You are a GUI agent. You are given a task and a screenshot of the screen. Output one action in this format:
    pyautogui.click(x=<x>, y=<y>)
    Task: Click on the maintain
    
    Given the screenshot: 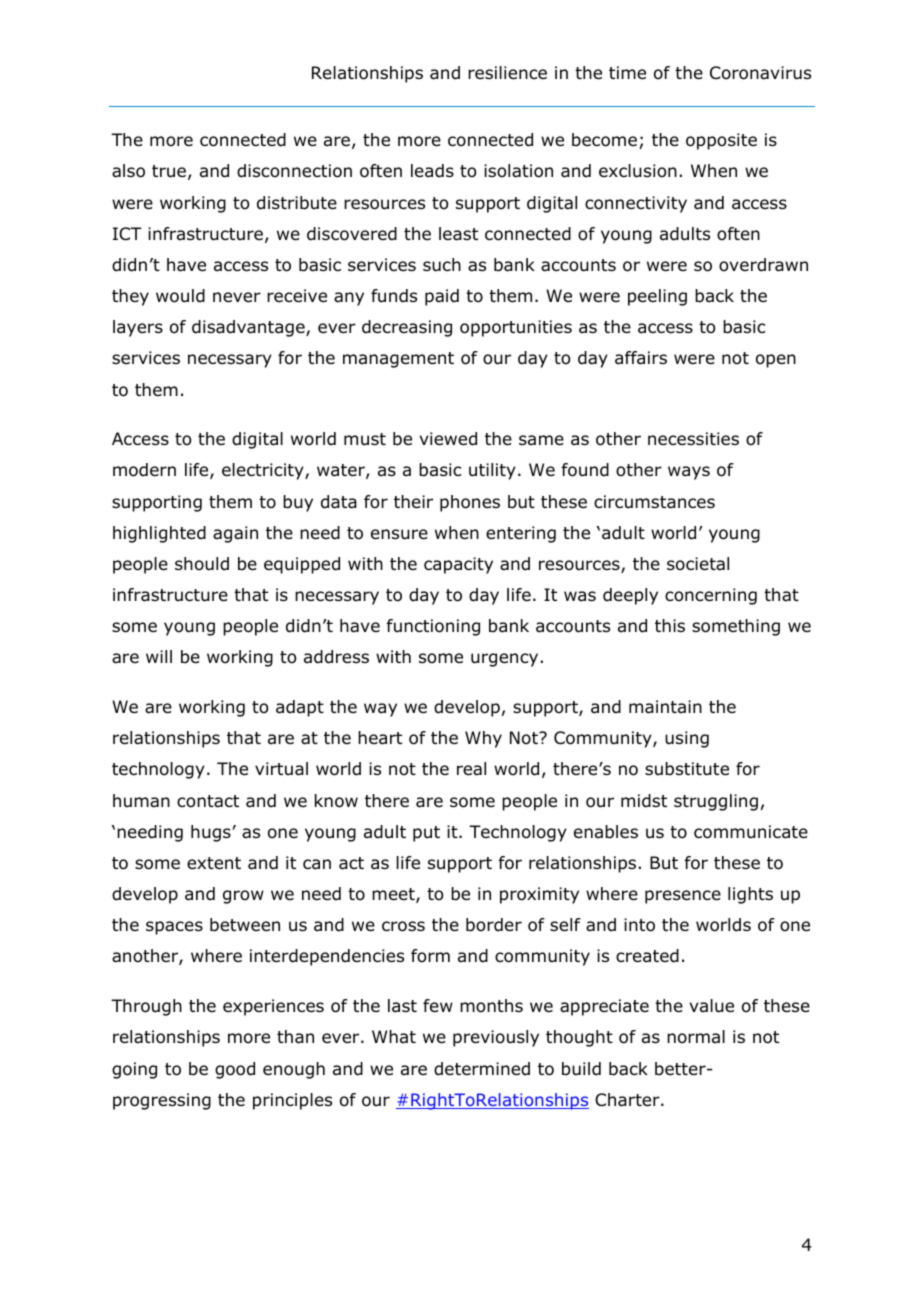 What is the action you would take?
    pyautogui.click(x=665, y=707)
